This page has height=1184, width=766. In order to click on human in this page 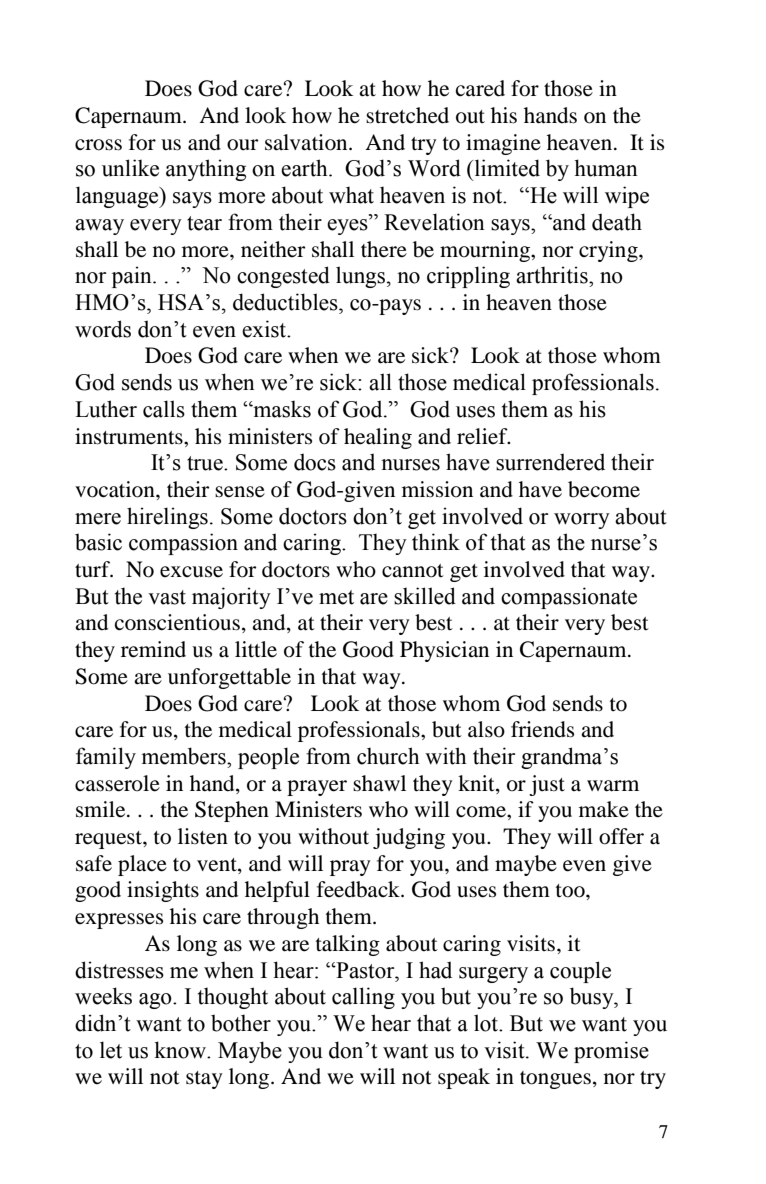, I will do `click(606, 168)`.
